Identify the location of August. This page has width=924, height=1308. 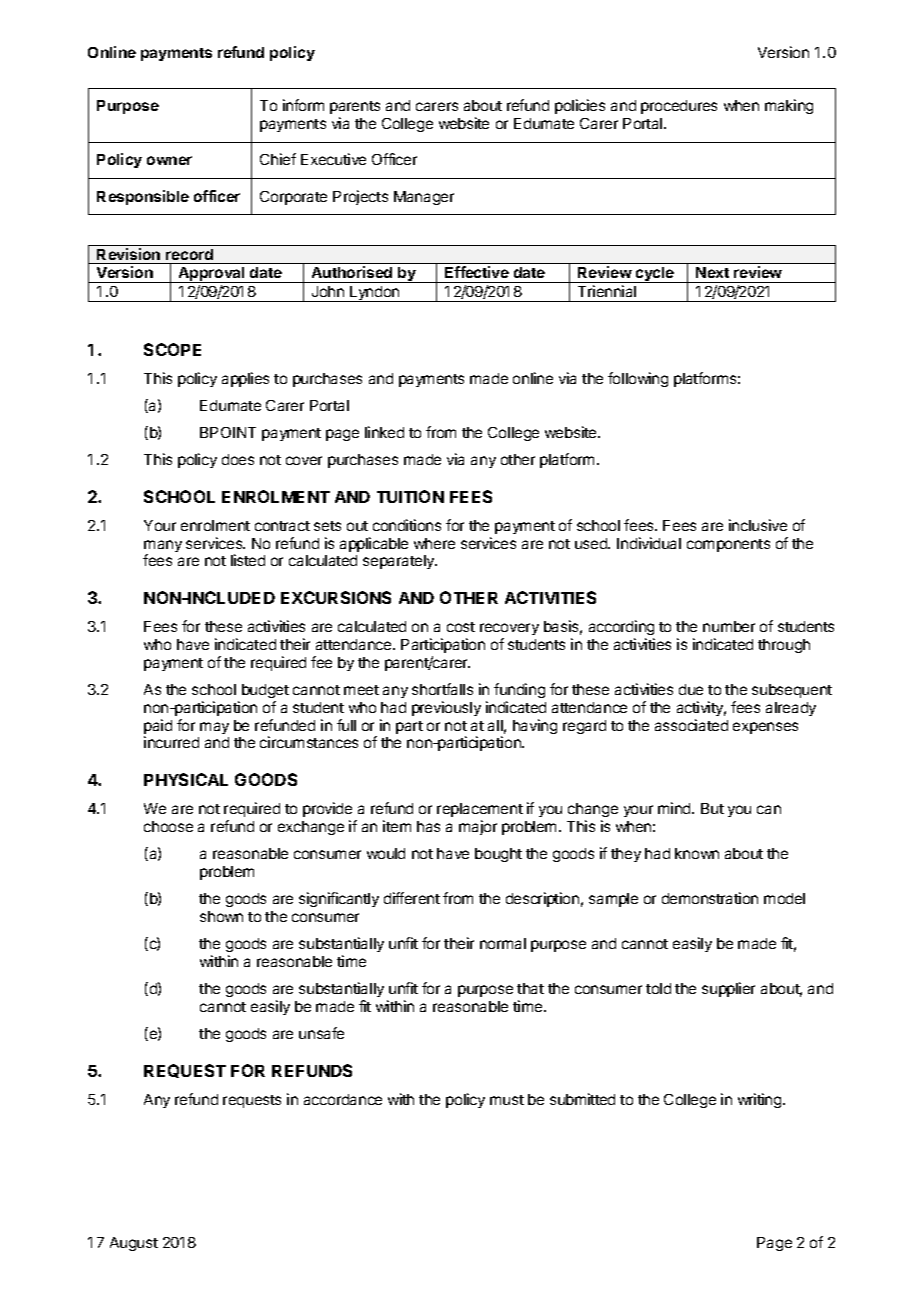
(134, 1244).
